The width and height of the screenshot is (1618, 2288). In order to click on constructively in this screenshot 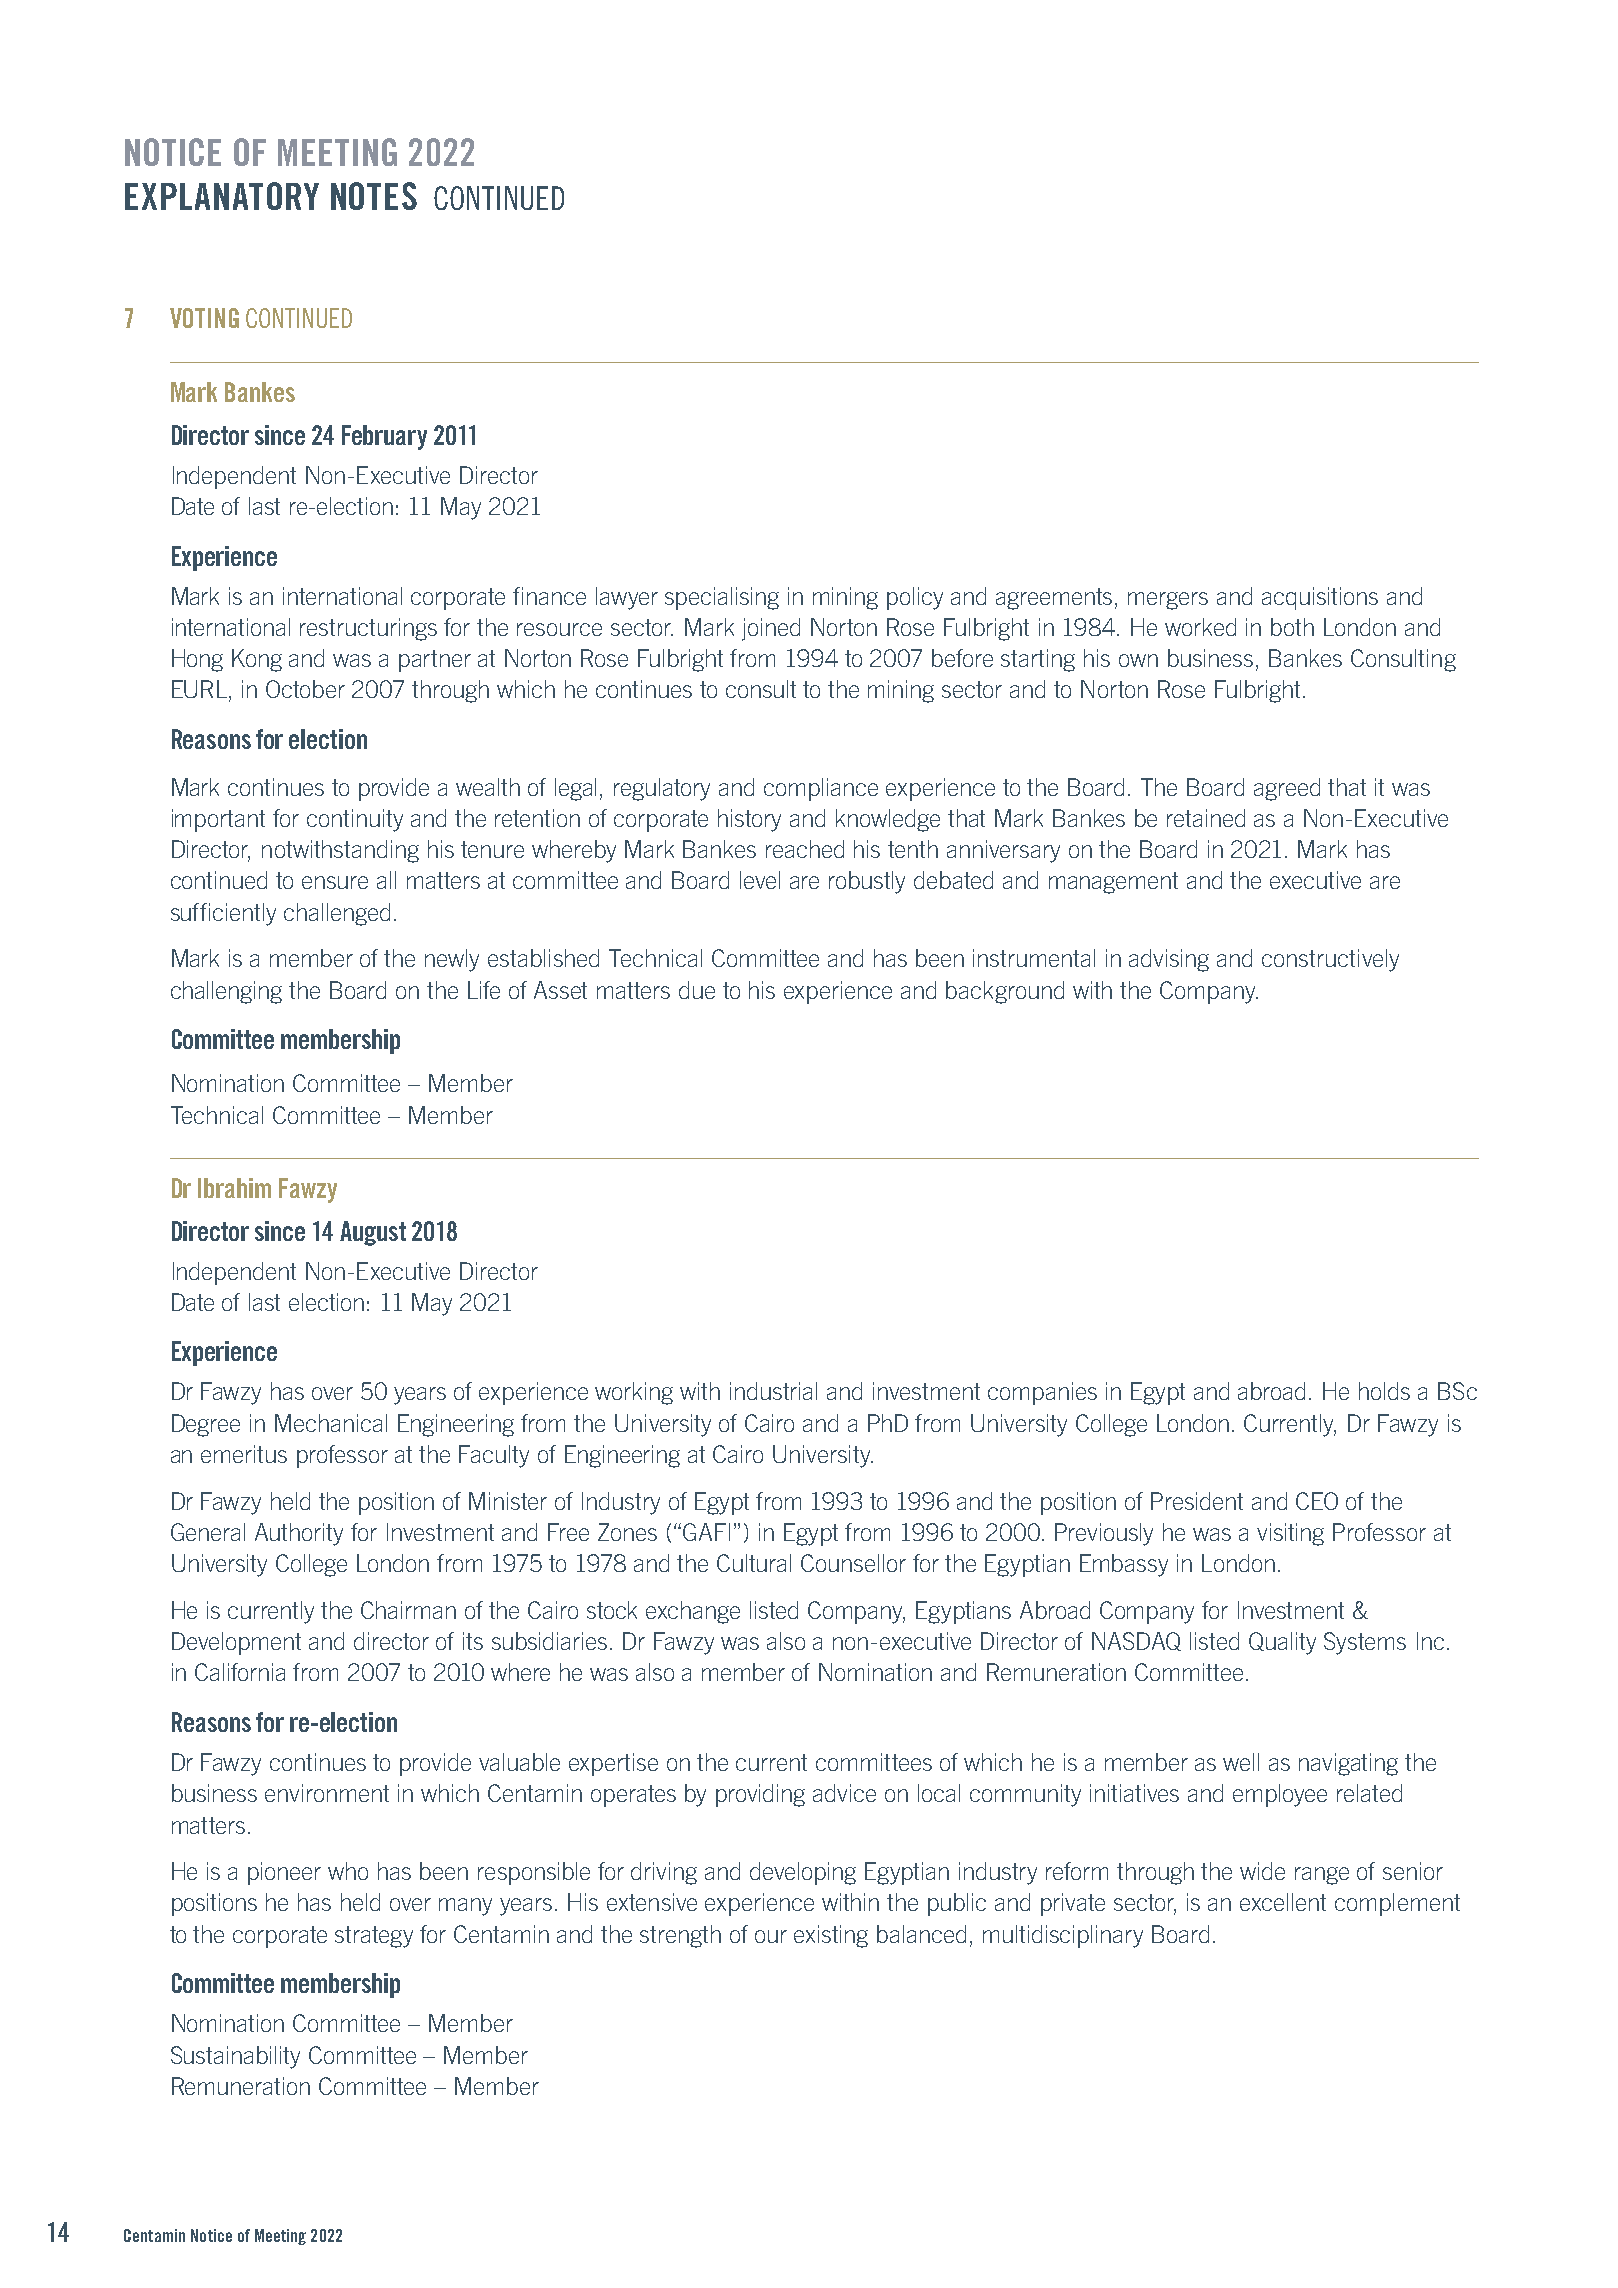, I will do `click(1330, 960)`.
